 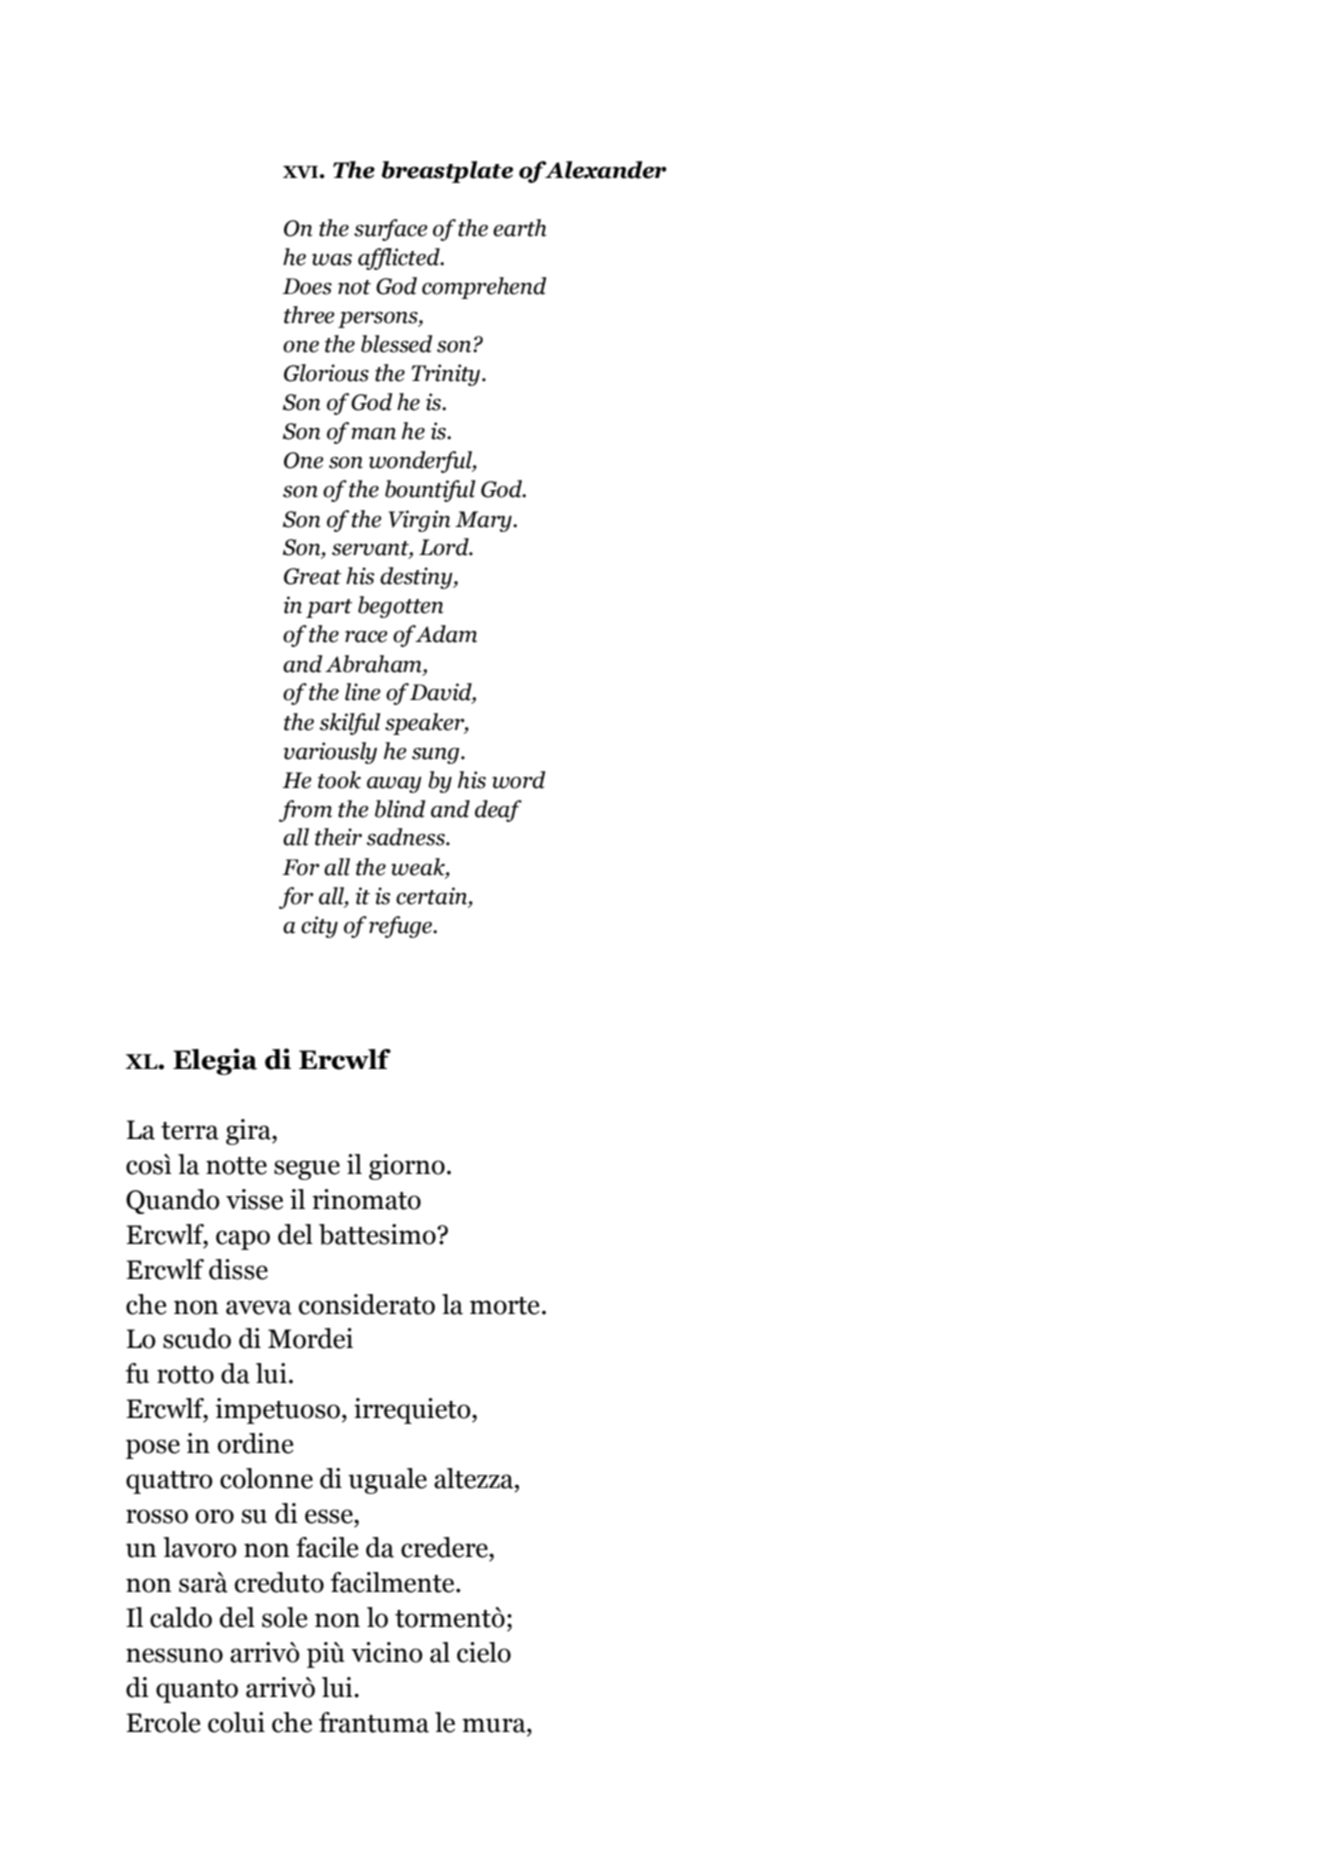 What do you see at coordinates (332, 259) in the screenshot?
I see `was` at bounding box center [332, 259].
